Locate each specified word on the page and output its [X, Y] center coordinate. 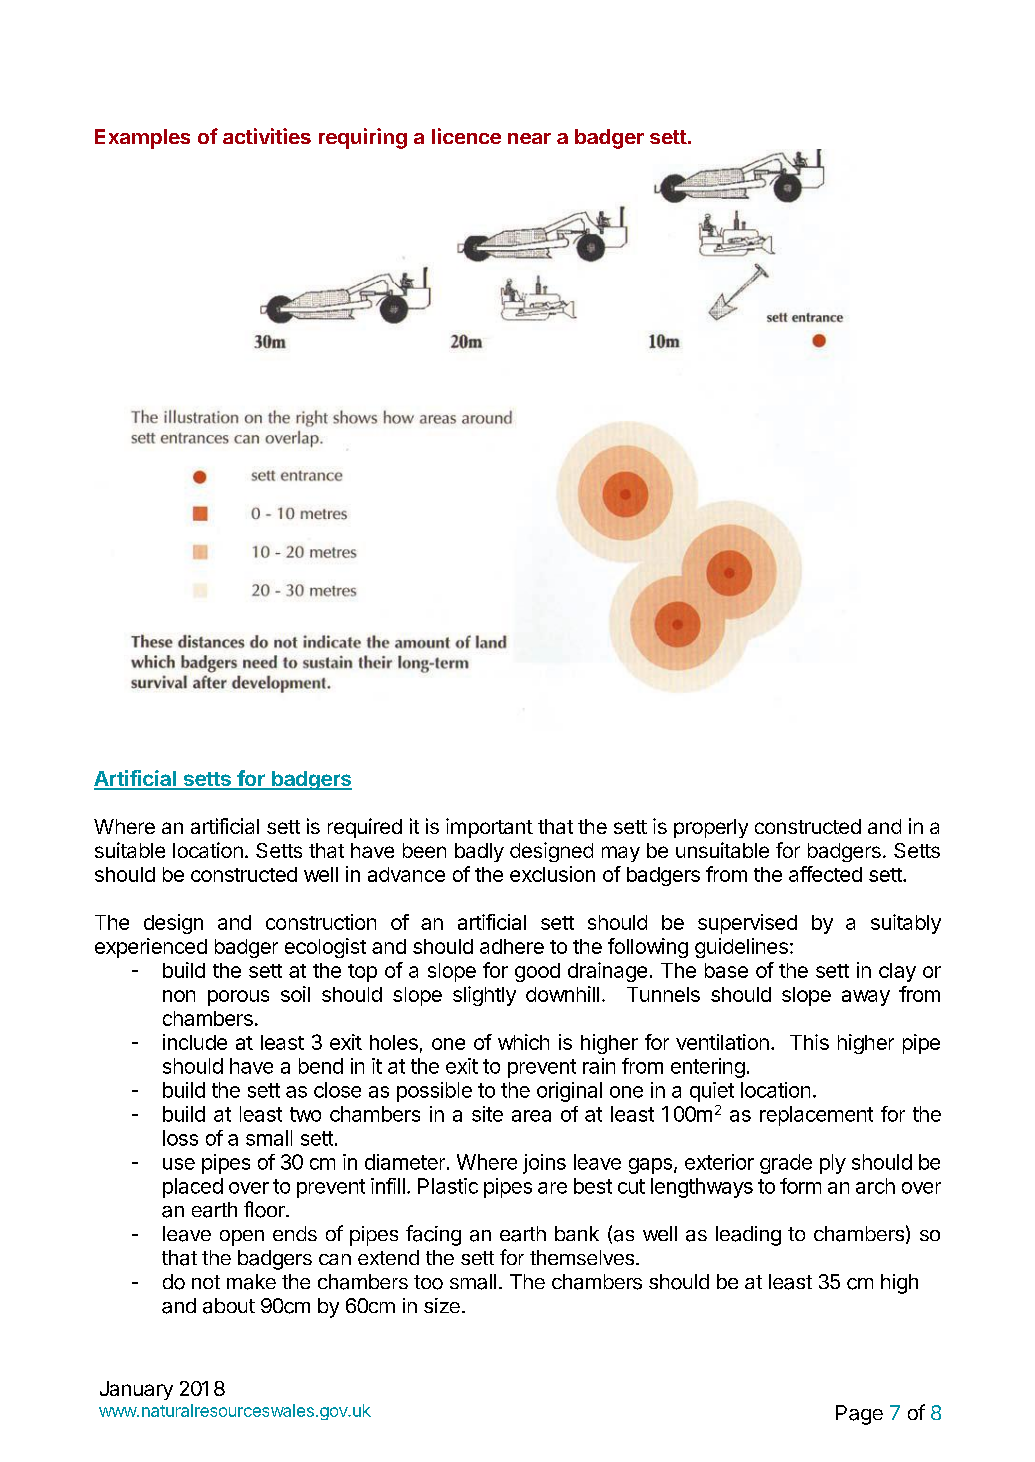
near [529, 138]
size [442, 1305]
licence [466, 136]
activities [267, 136]
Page [859, 1415]
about [229, 1306]
